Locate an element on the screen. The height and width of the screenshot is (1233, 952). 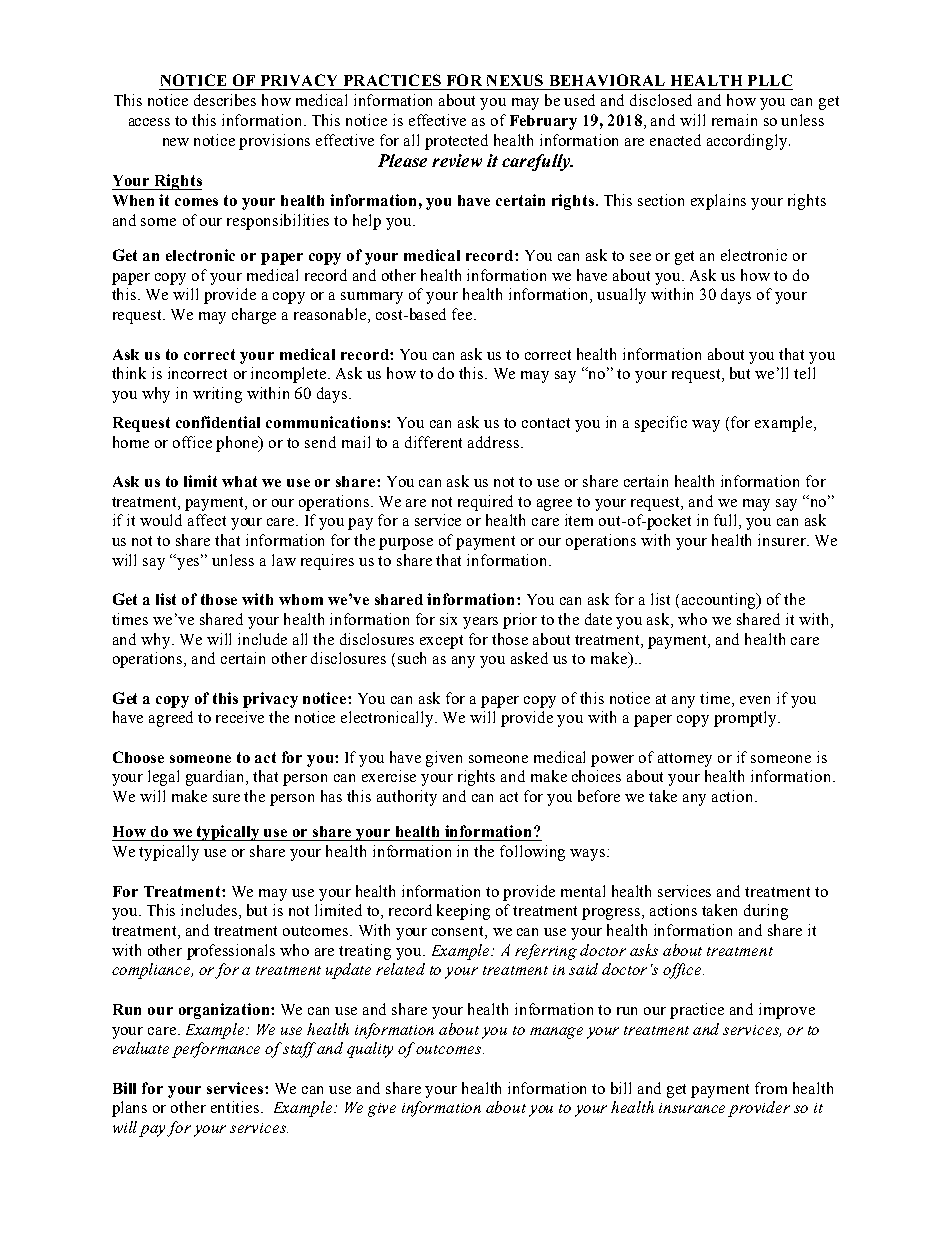
protected is located at coordinates (456, 142).
